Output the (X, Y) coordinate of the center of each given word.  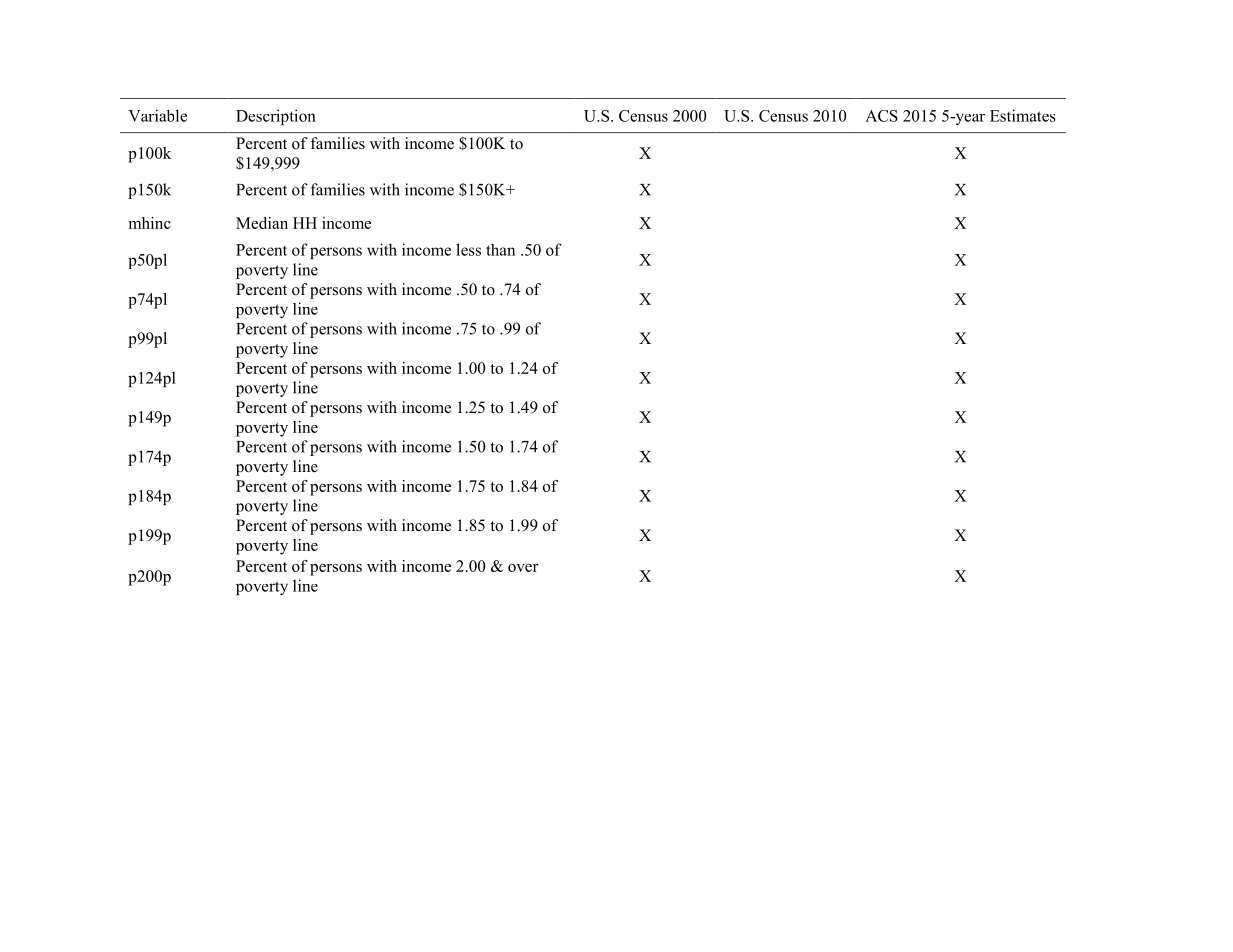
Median (262, 223)
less (468, 249)
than (500, 250)
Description (276, 117)
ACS (881, 116)
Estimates (1023, 115)
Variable (157, 115)
